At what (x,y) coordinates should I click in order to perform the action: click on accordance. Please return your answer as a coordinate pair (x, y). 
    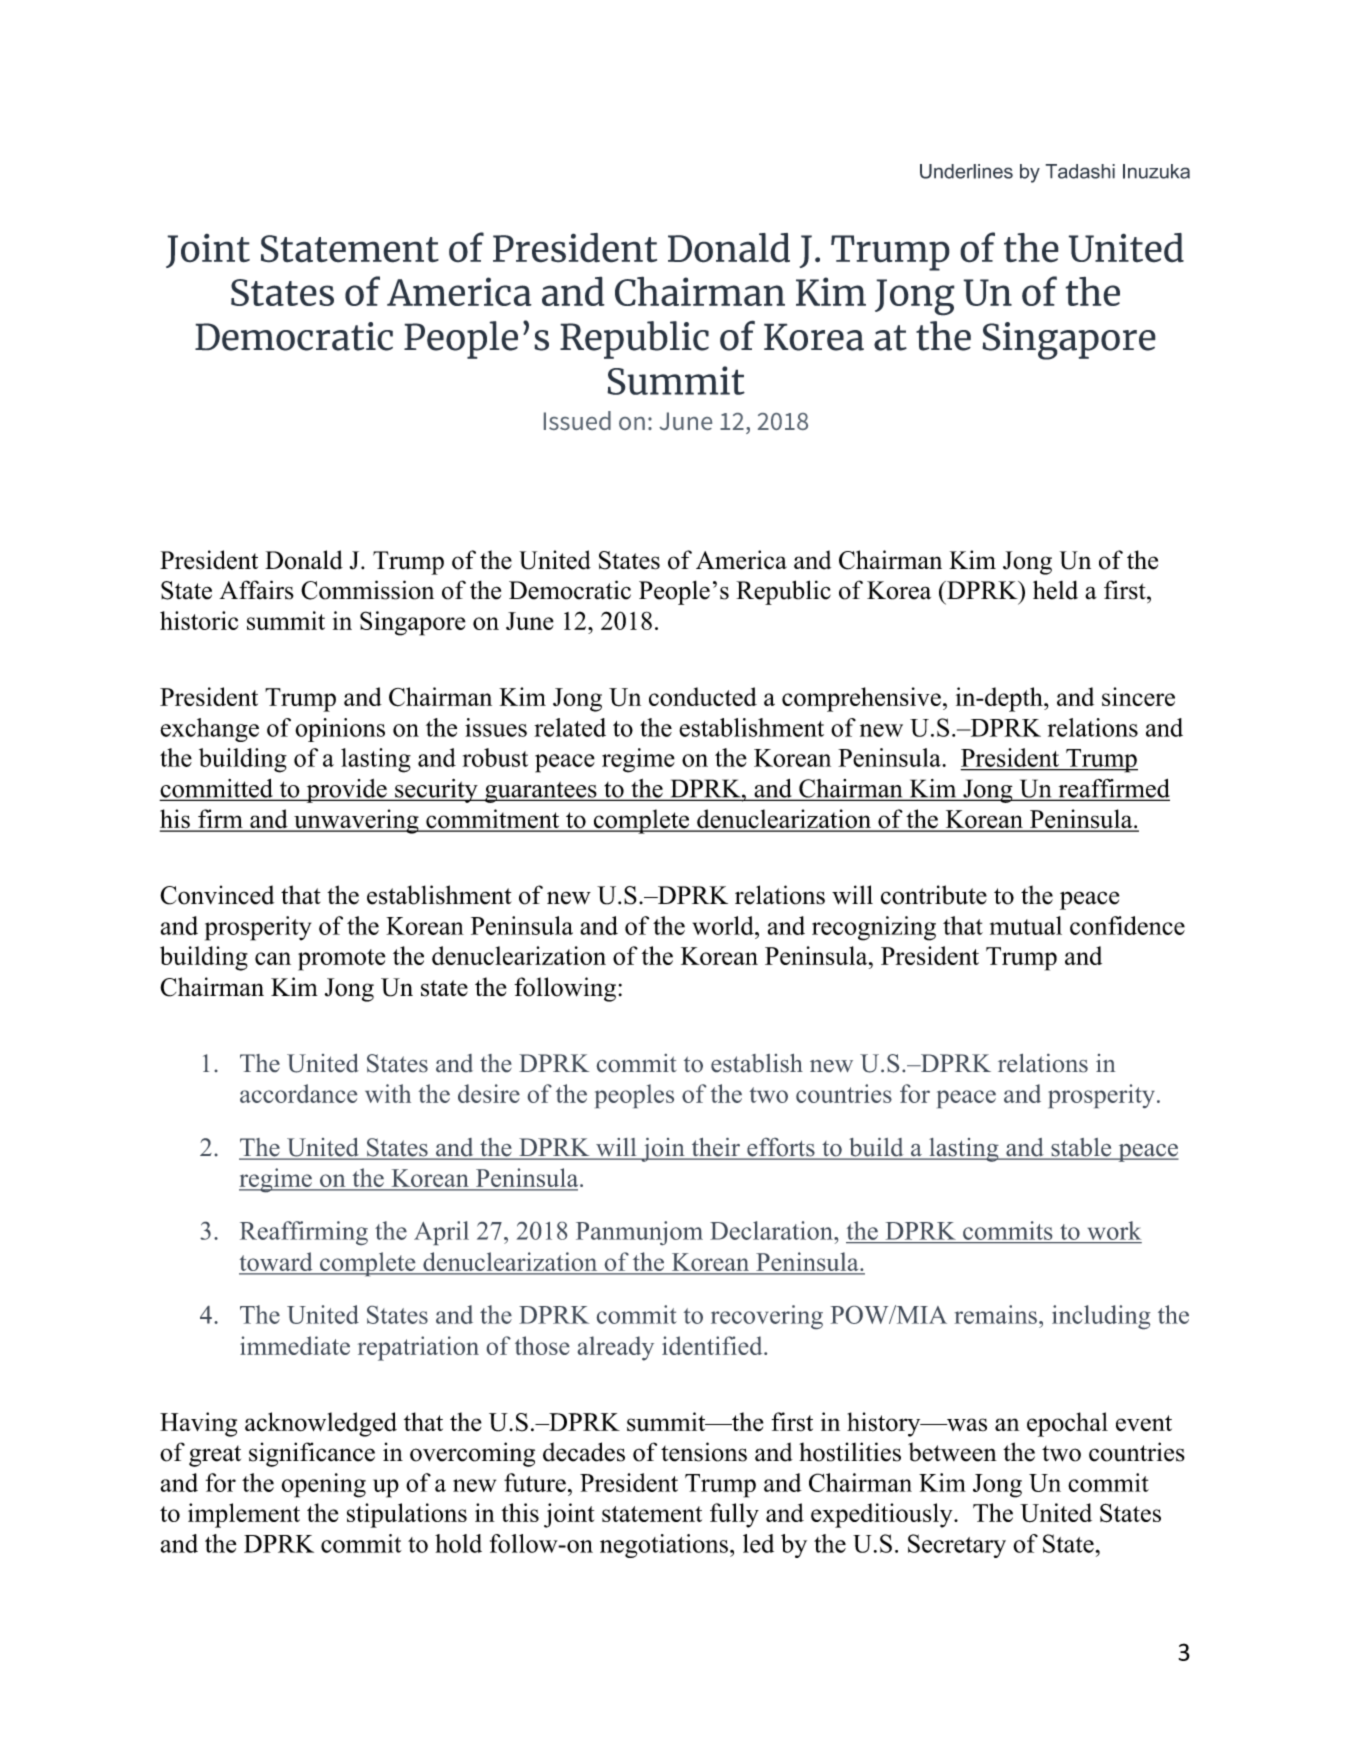
    Looking at the image, I should click on (298, 1093).
